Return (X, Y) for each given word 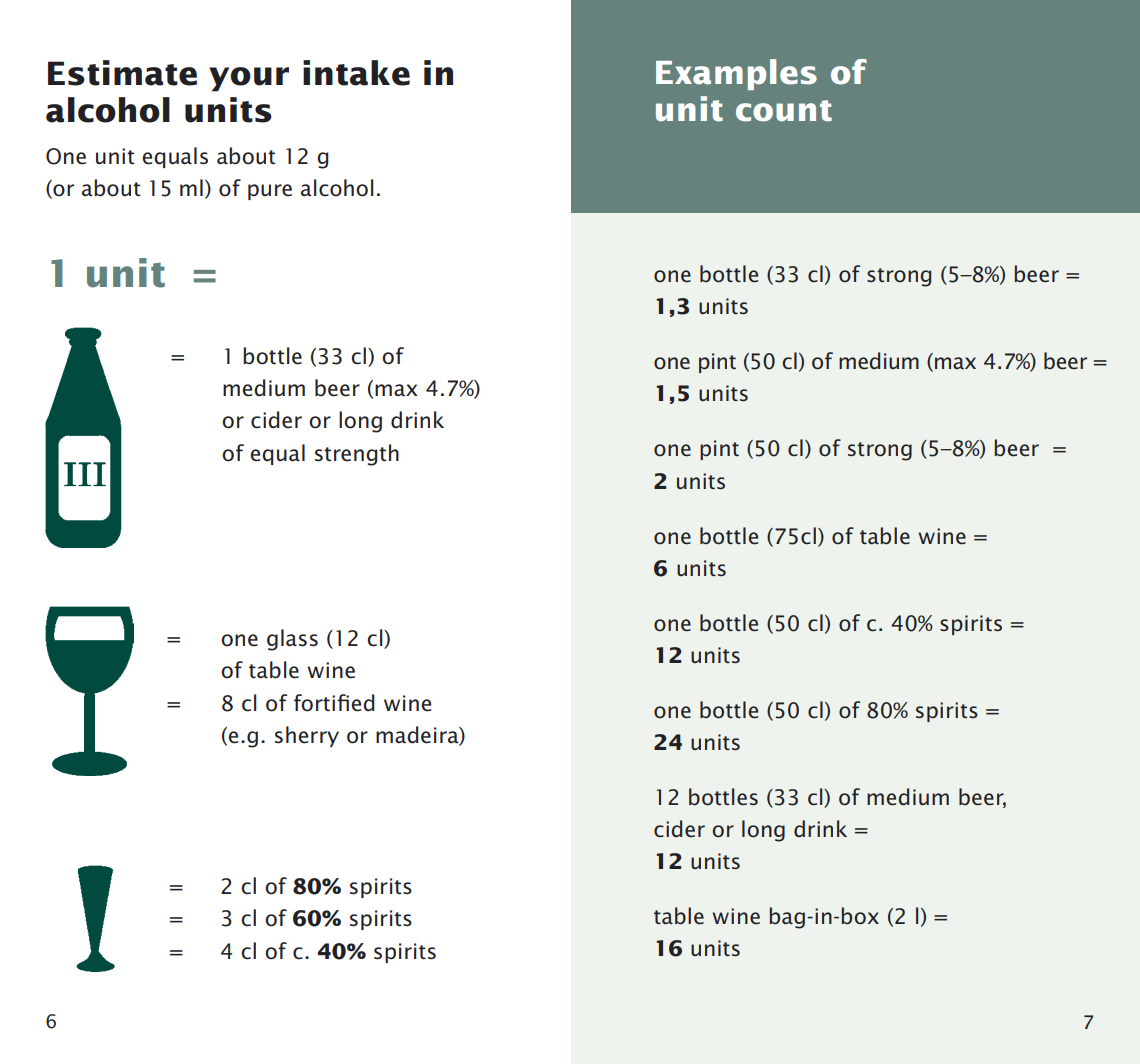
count (784, 111)
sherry (307, 736)
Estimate (122, 73)
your (249, 79)
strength (357, 455)
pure (270, 192)
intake (356, 73)
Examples (736, 74)
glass (292, 640)
